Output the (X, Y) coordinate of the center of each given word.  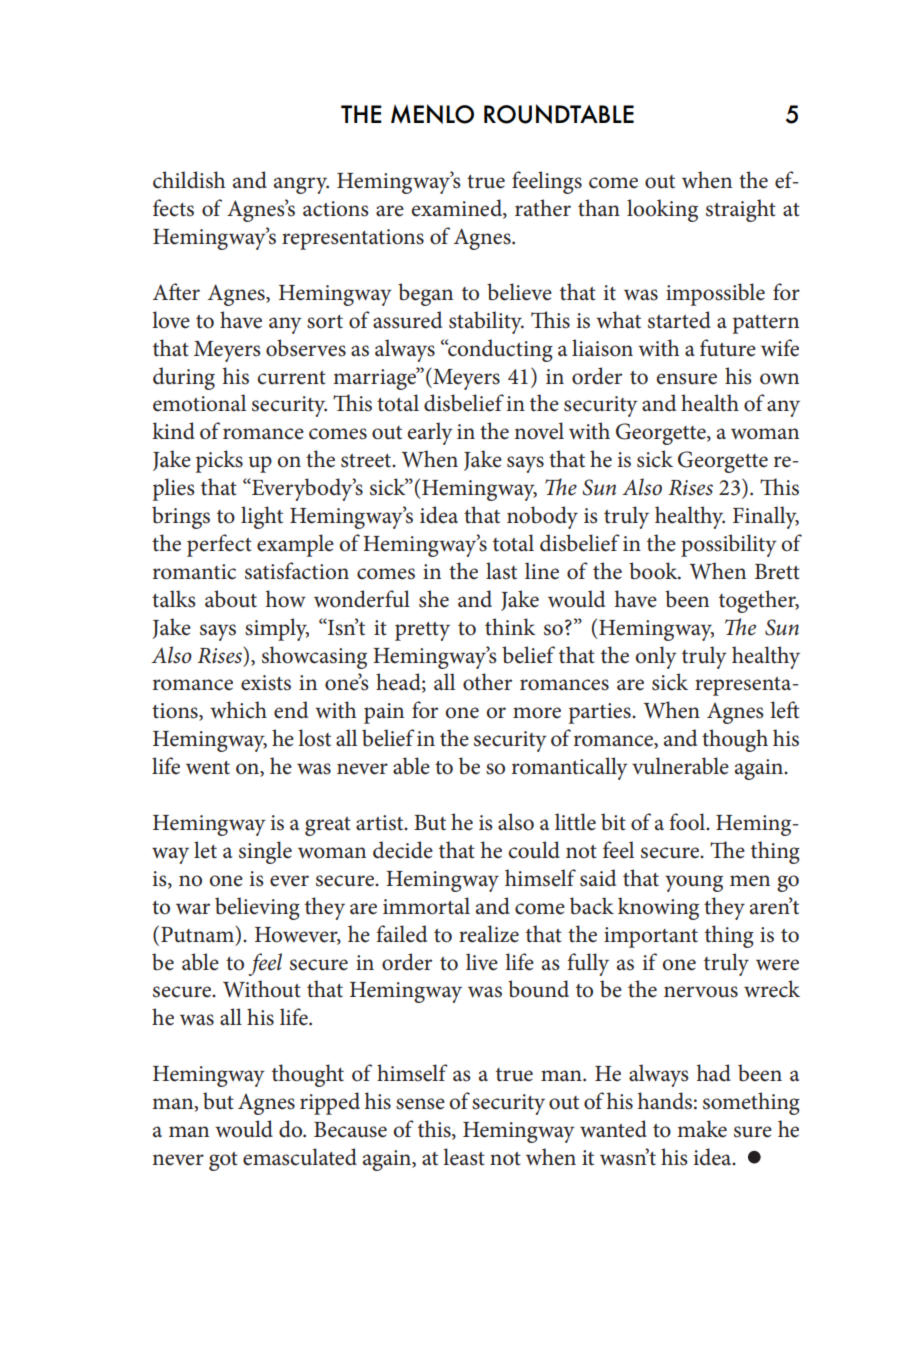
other (487, 682)
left (784, 710)
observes (306, 348)
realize (489, 934)
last (501, 571)
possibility (729, 545)
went (208, 768)
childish (189, 180)
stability (486, 322)
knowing (658, 908)
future (728, 348)
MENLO (432, 114)
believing (257, 908)
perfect (219, 545)
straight (741, 210)
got (223, 1161)
